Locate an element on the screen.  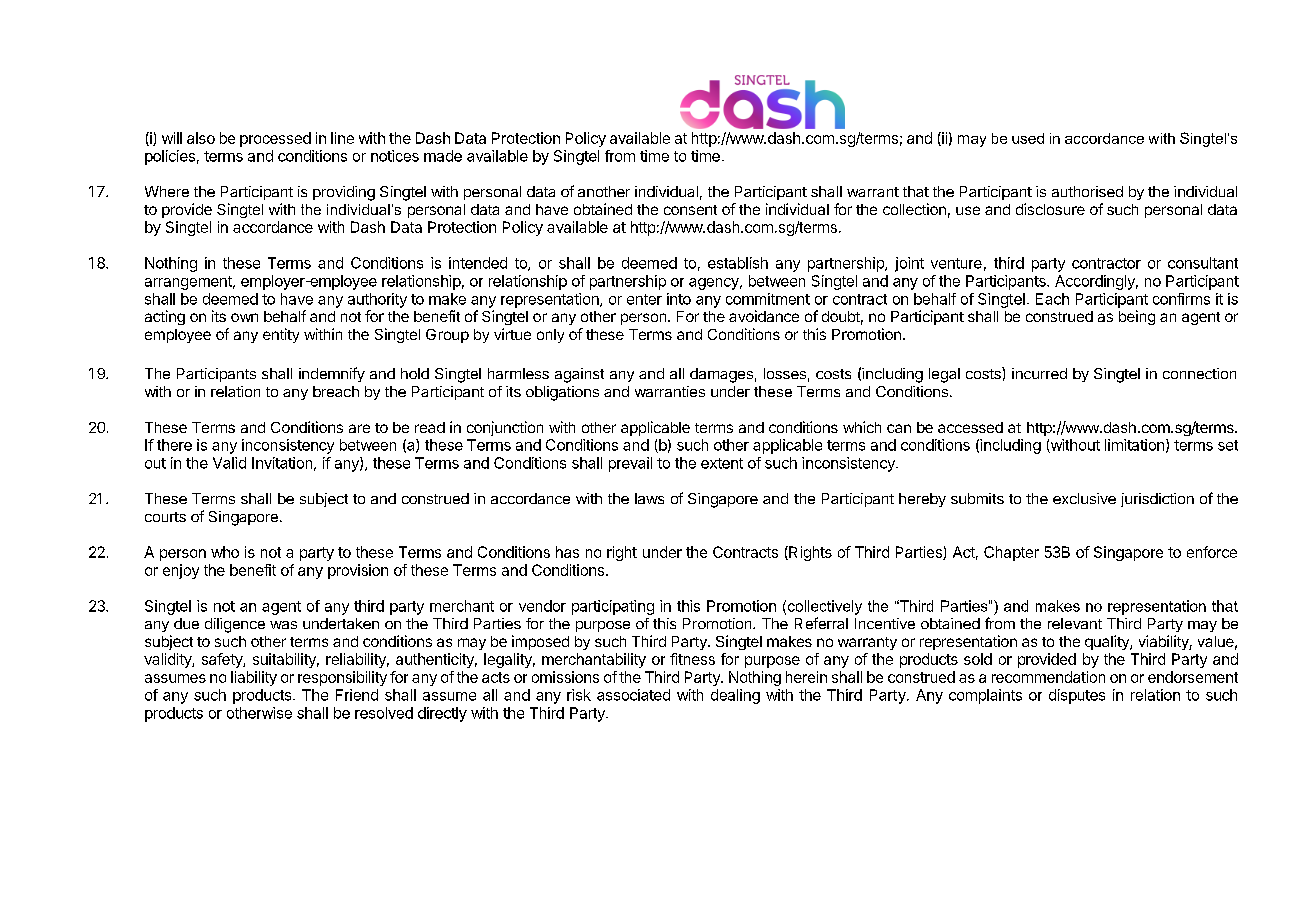
Friend is located at coordinates (357, 695).
